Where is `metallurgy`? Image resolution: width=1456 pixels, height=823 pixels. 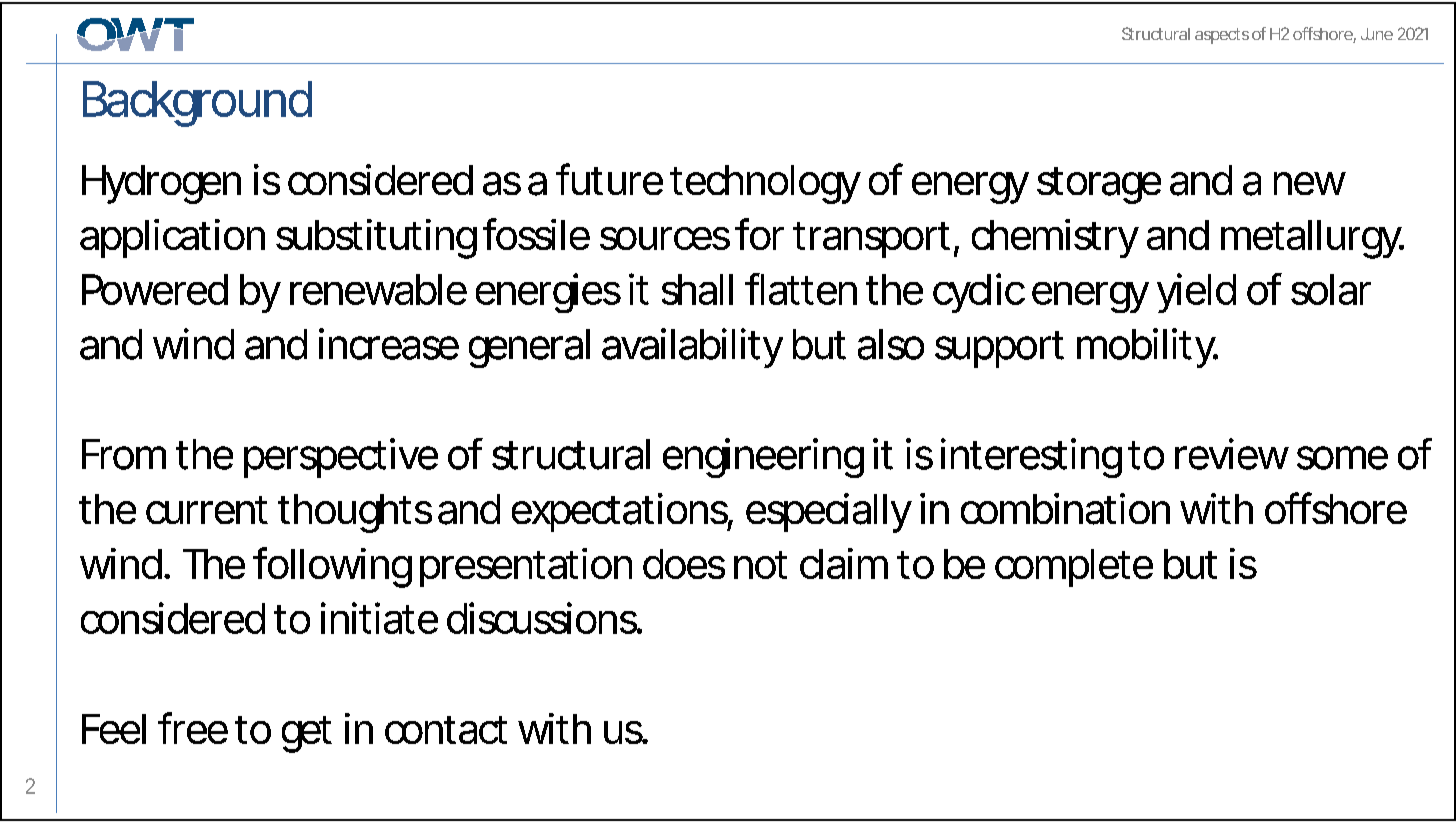
metallurgy is located at coordinates (1311, 239).
